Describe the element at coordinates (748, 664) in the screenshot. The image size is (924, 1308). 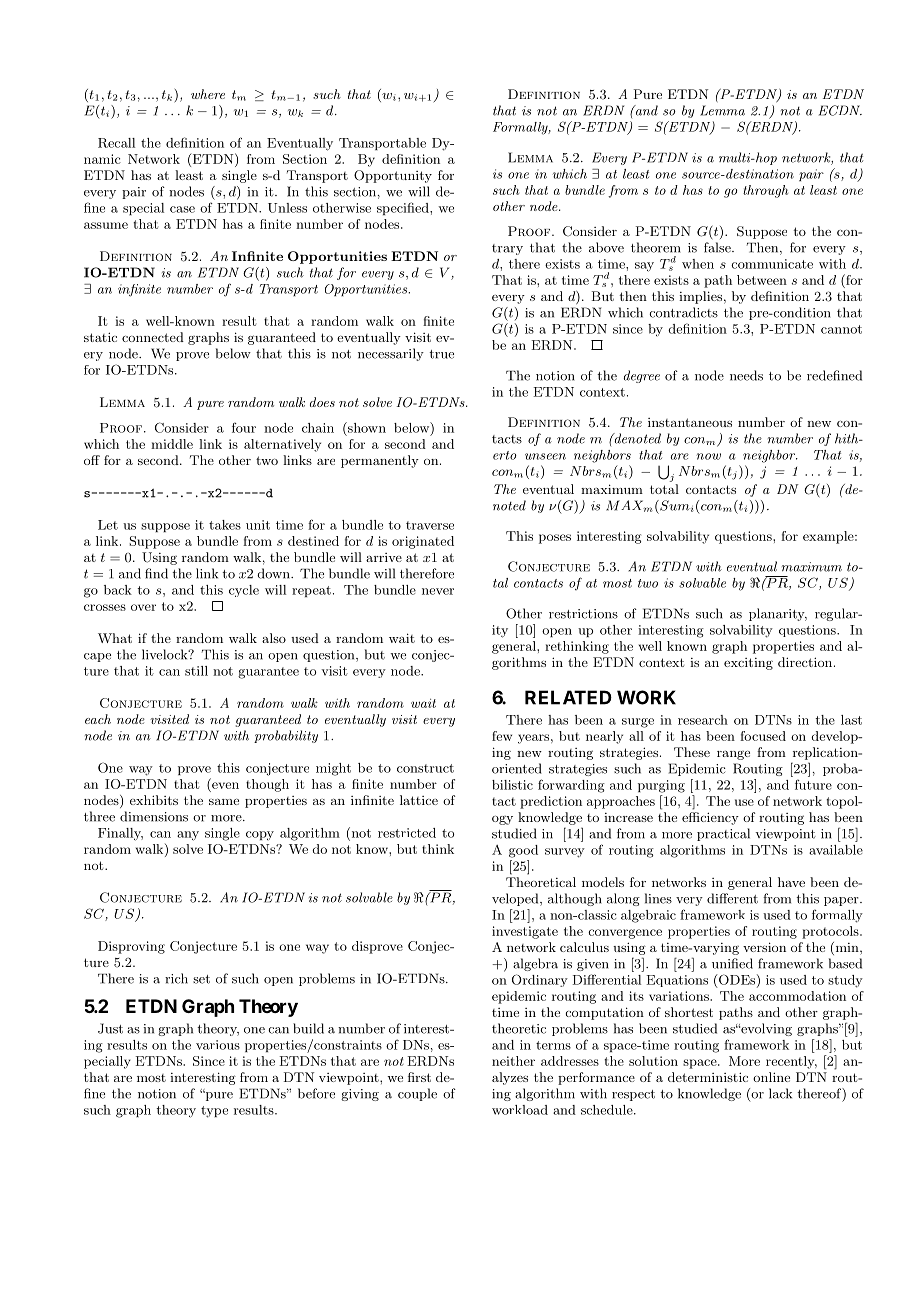
I see `exciting` at that location.
